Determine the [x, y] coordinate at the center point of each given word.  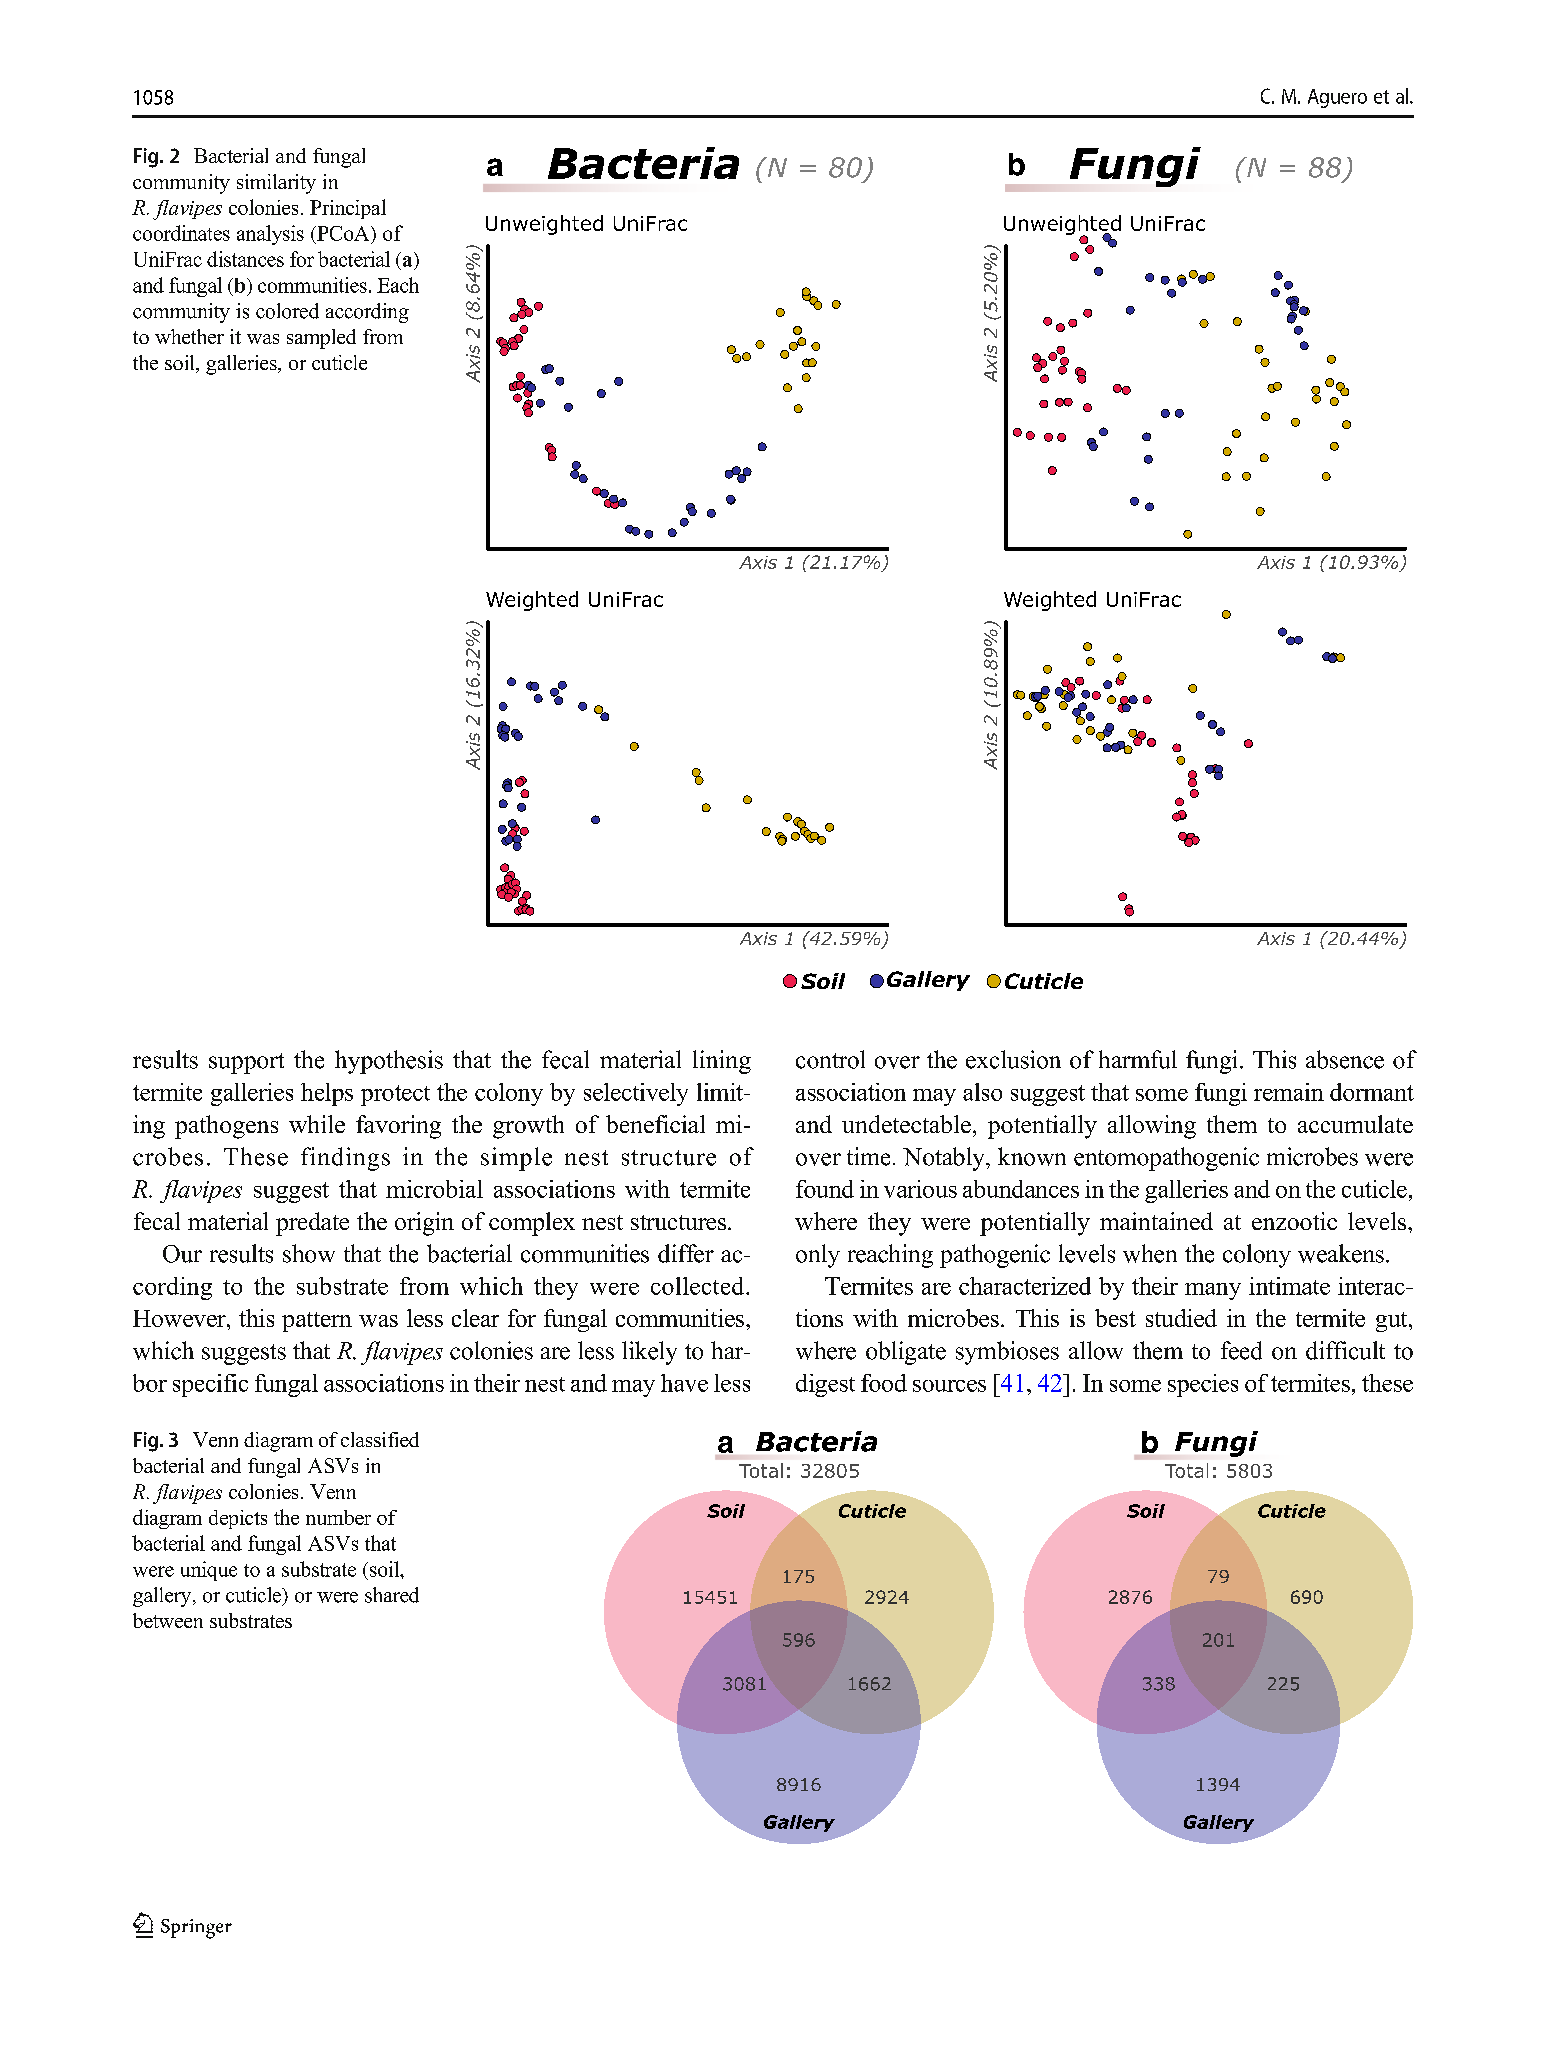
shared [392, 1595]
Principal [348, 209]
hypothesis [389, 1062]
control [830, 1059]
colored [287, 311]
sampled [321, 339]
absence [1345, 1059]
